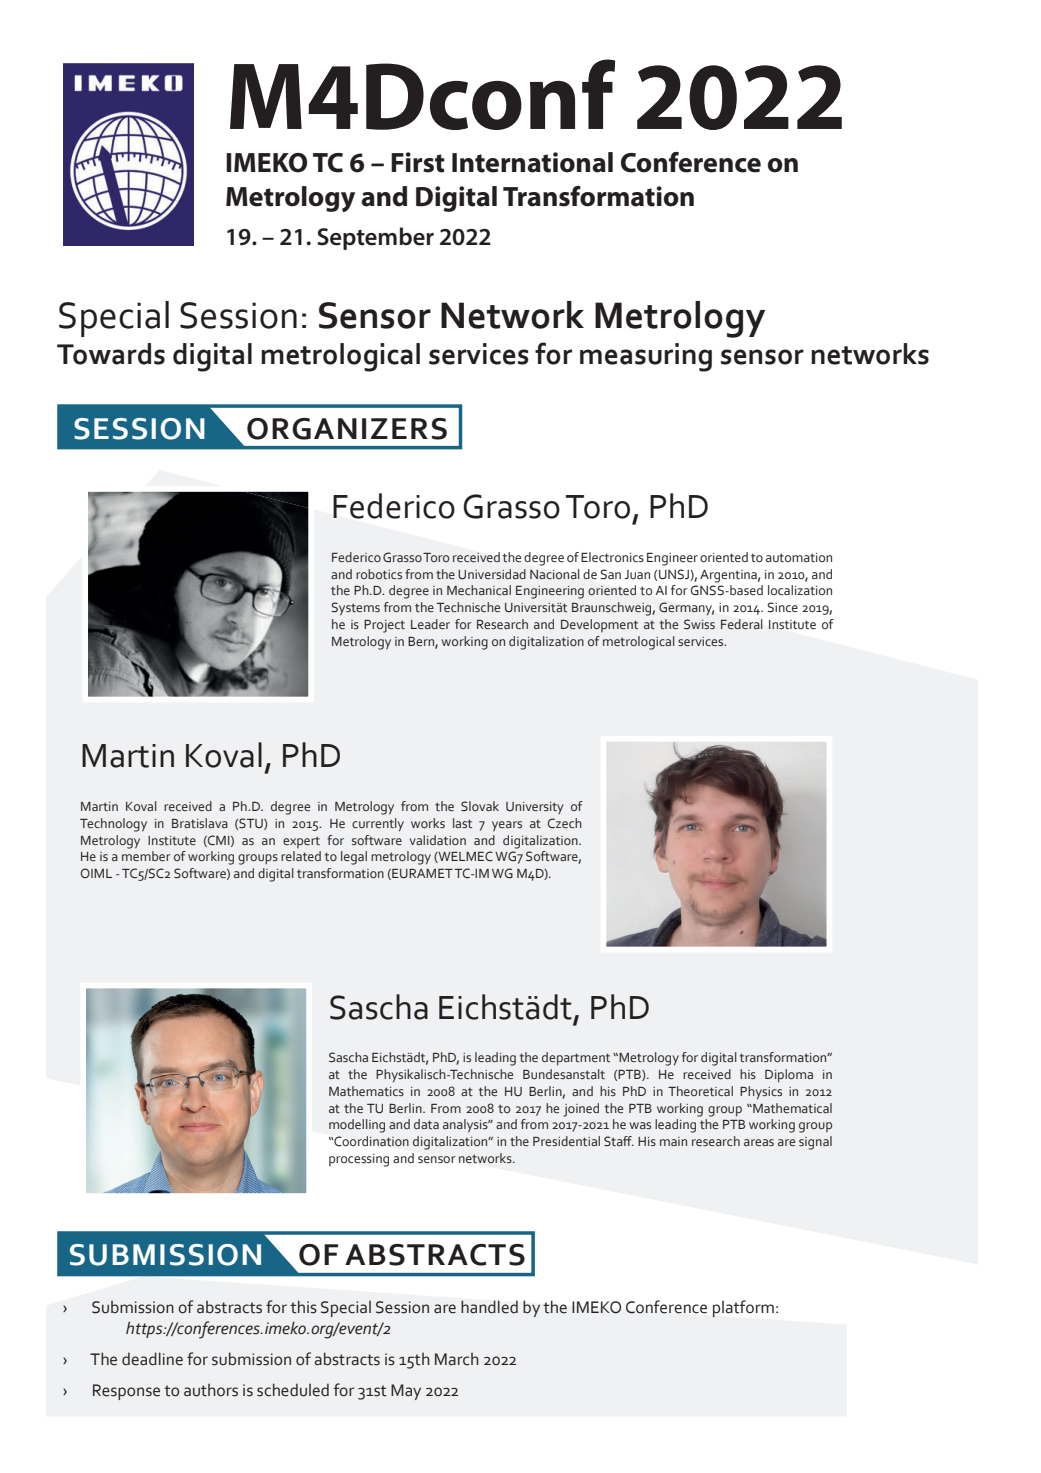 This page has height=1473, width=1041. What do you see at coordinates (565, 823) in the page?
I see `Czech` at bounding box center [565, 823].
